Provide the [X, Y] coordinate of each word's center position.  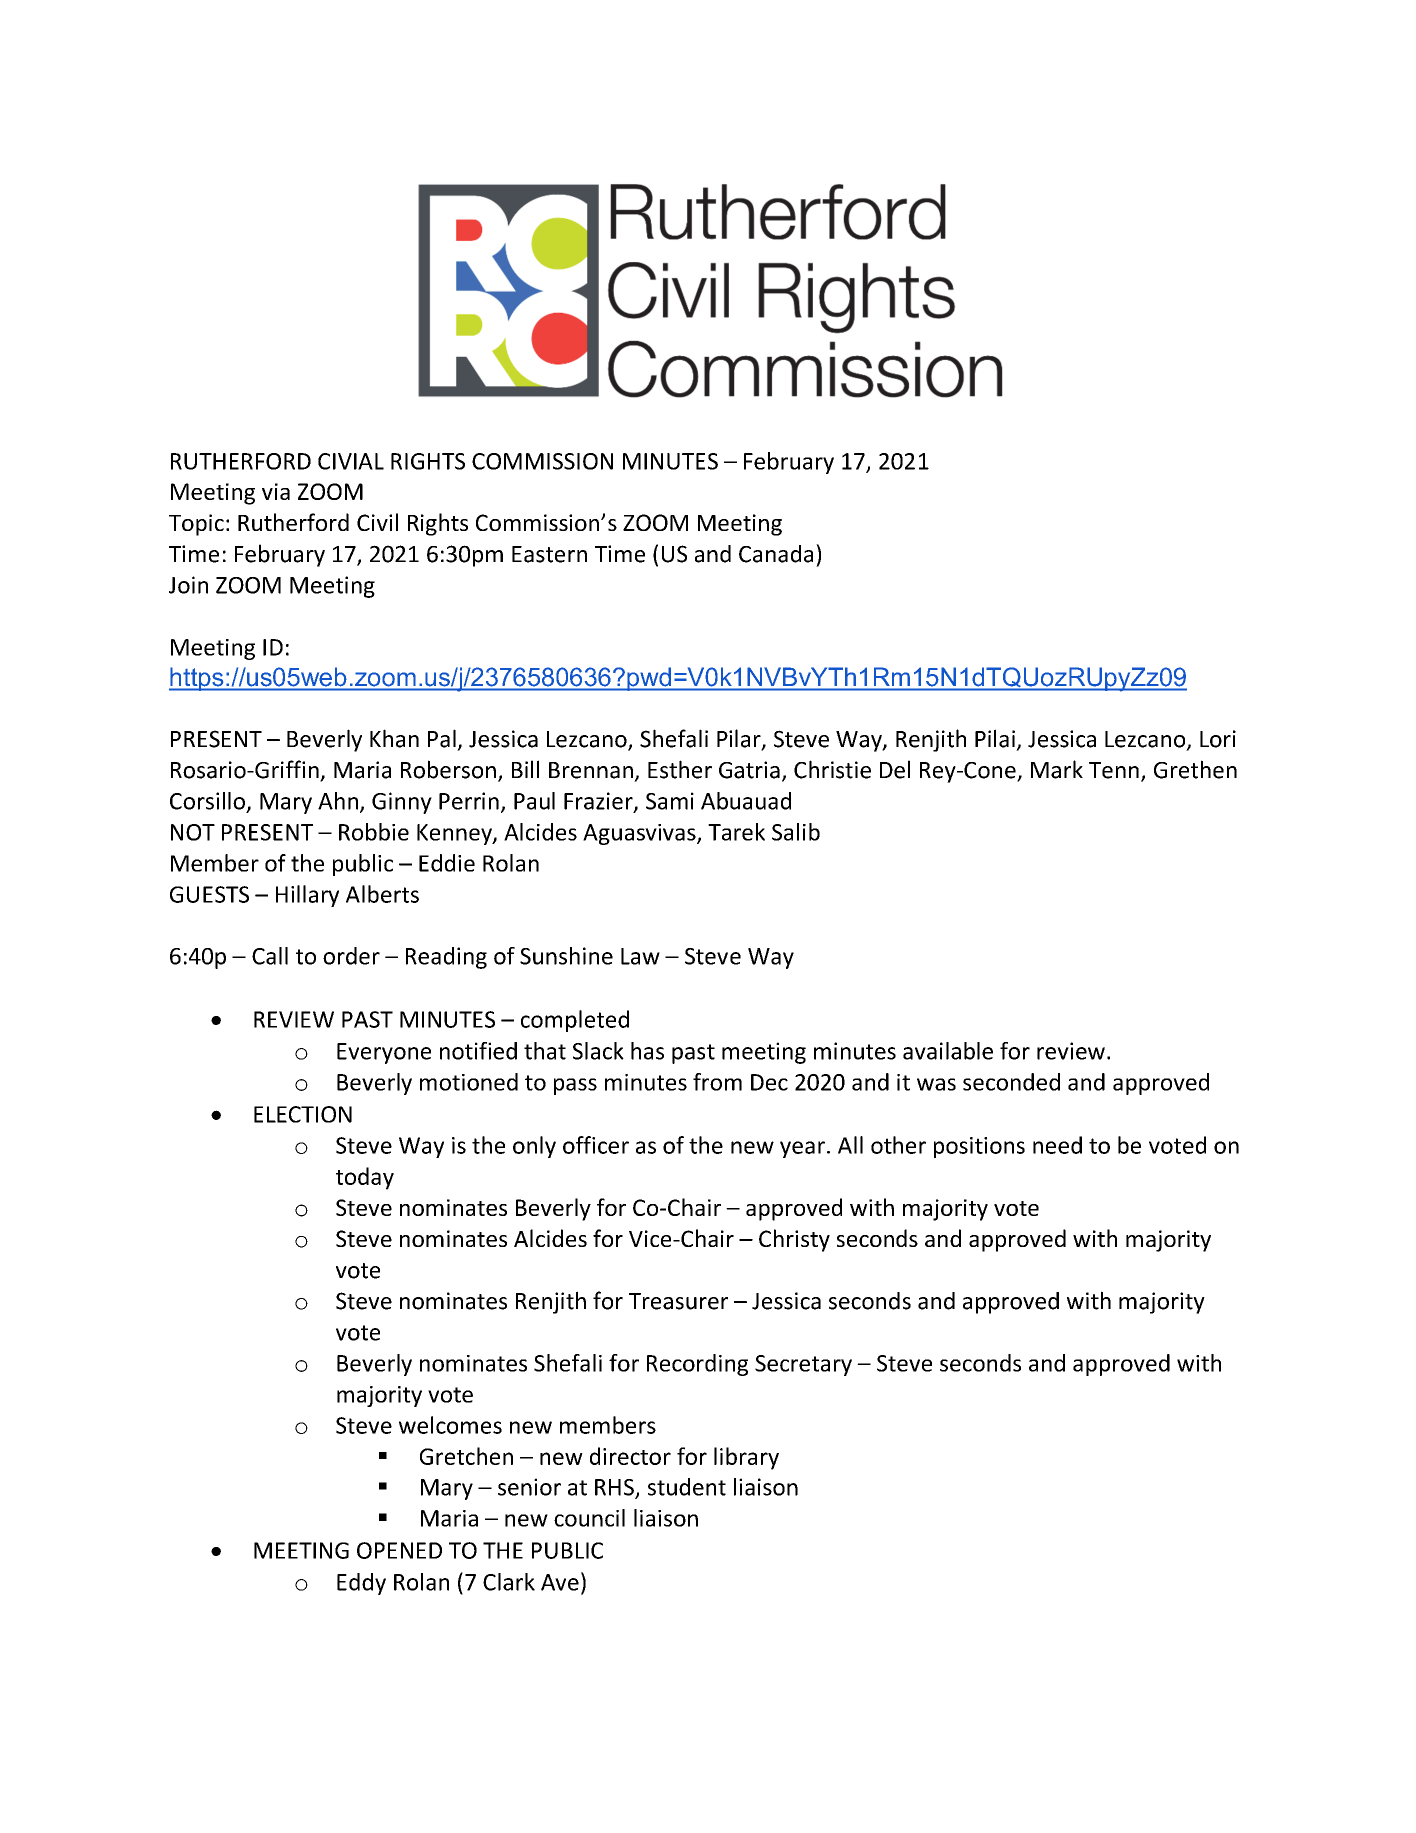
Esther [680, 769]
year [802, 1149]
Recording [697, 1365]
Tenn [1114, 770]
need [1057, 1145]
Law [640, 956]
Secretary [803, 1365]
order [351, 956]
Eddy [361, 1584]
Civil [377, 522]
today [365, 1178]
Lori [1218, 739]
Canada [776, 554]
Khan [394, 738]
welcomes [450, 1425]
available [948, 1051]
